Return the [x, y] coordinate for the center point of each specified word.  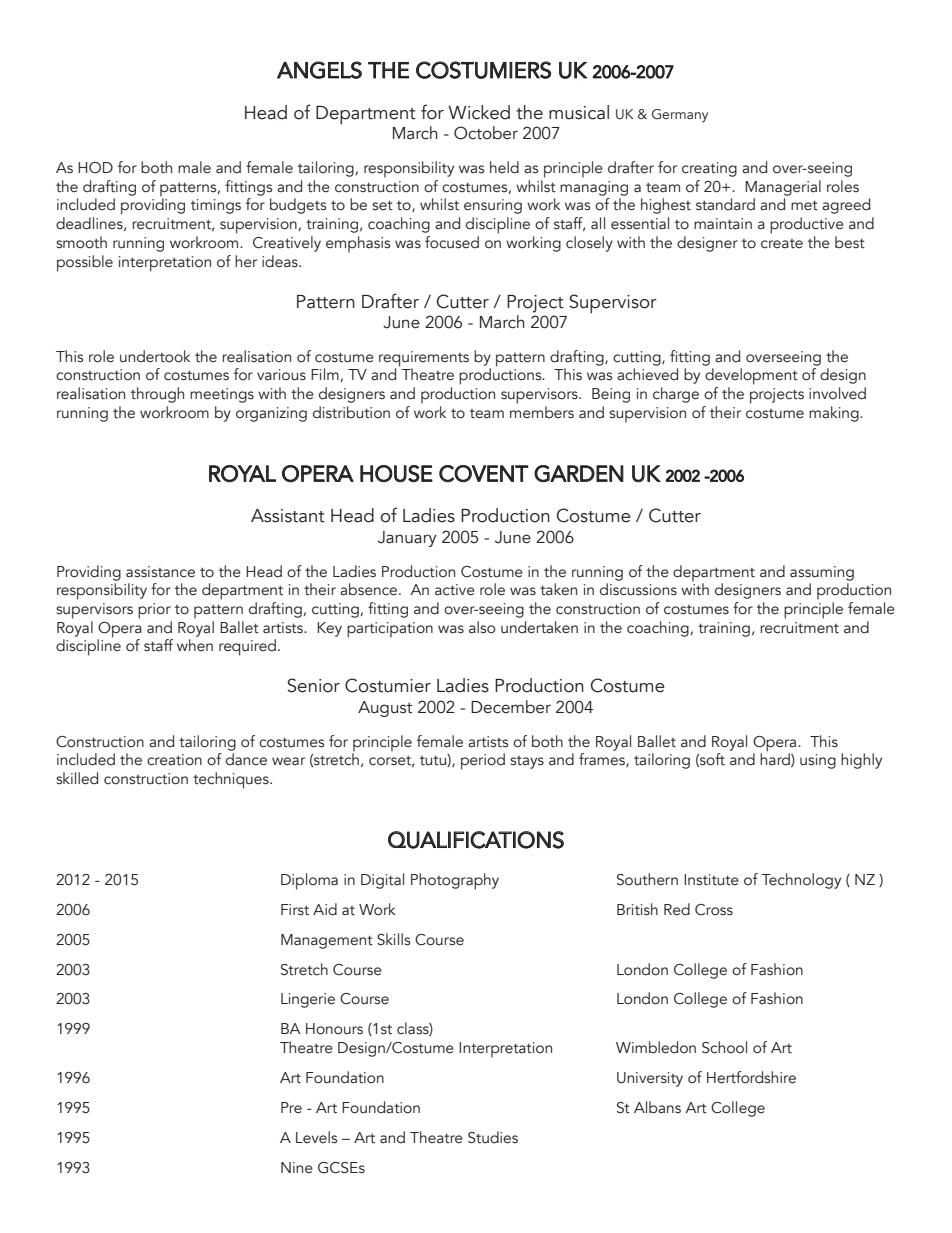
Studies [493, 1137]
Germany [680, 116]
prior [154, 611]
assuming [822, 573]
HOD [95, 168]
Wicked [479, 112]
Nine [297, 1168]
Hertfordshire [751, 1077]
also [482, 627]
